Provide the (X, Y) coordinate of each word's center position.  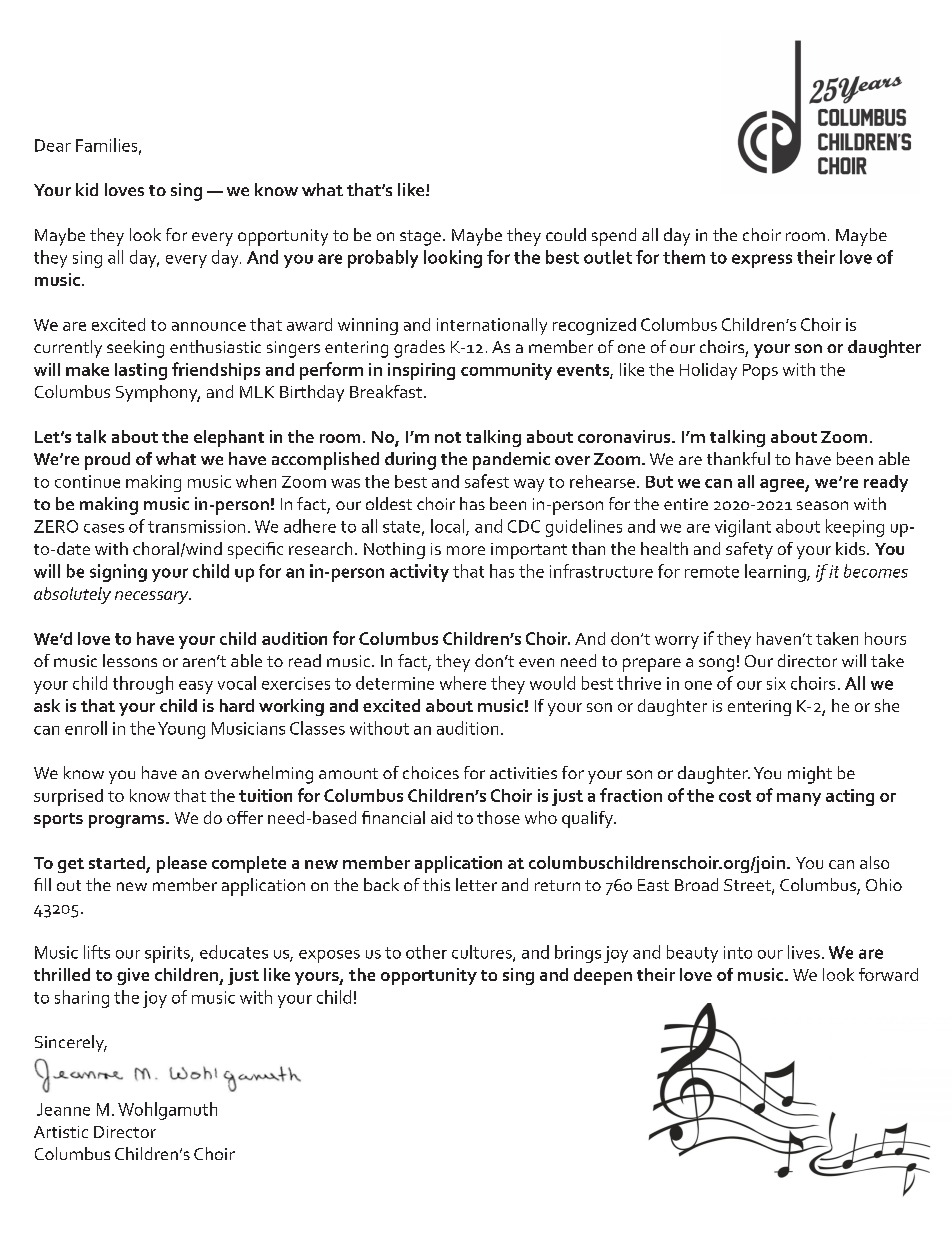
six (776, 683)
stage (420, 238)
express (762, 261)
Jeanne (63, 1109)
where (463, 683)
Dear (53, 145)
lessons (130, 660)
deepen (603, 976)
